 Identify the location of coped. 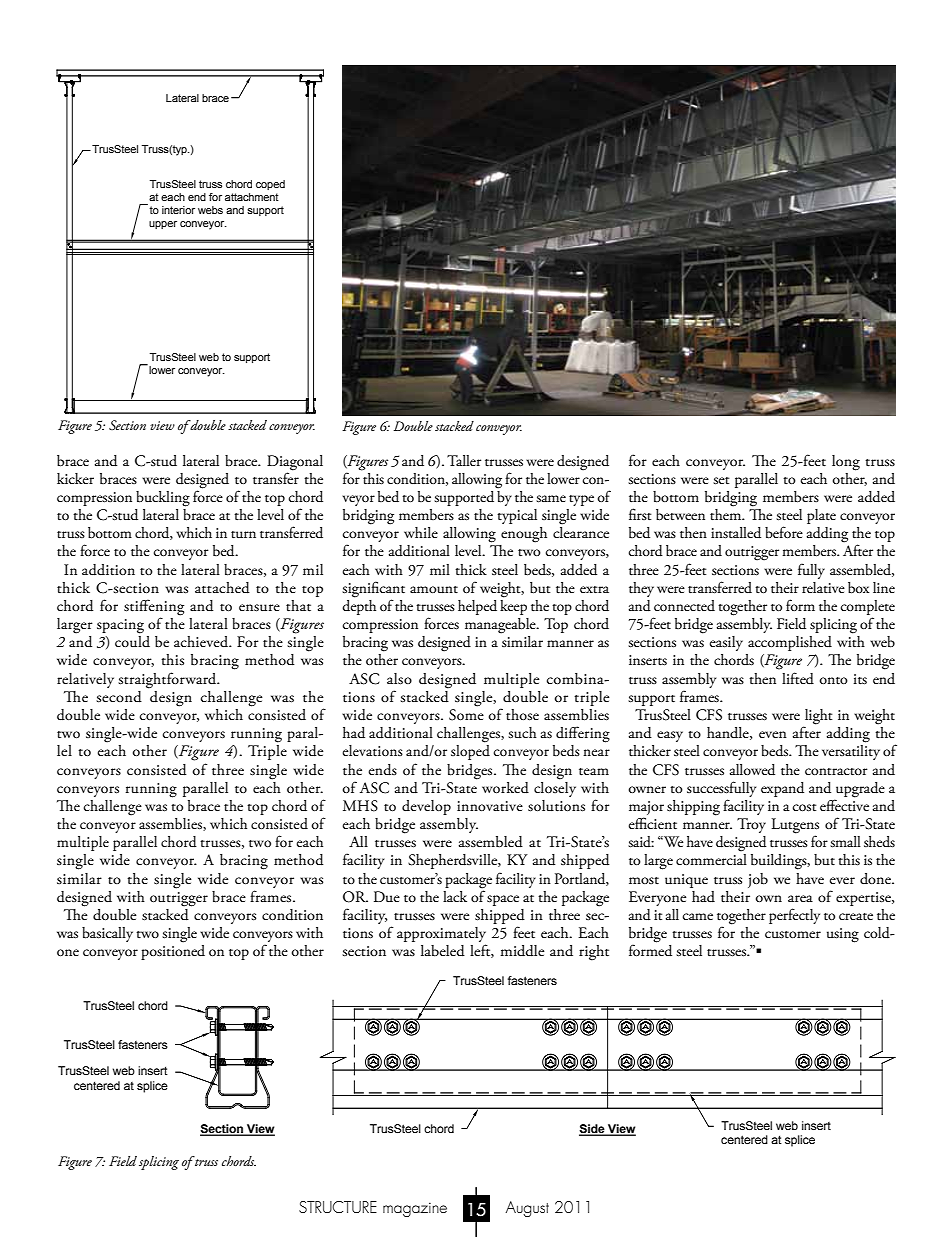
(270, 185).
